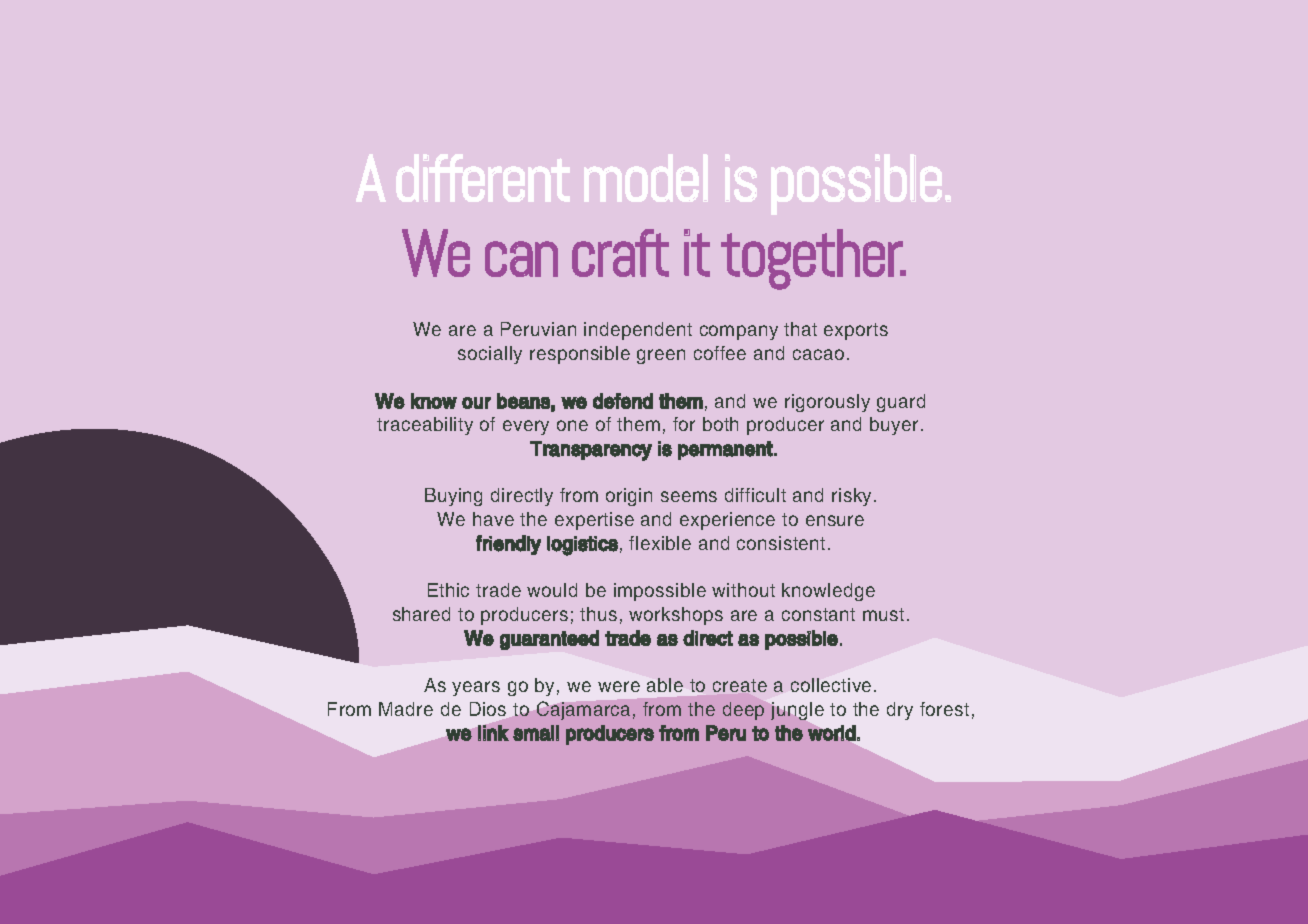 Image resolution: width=1308 pixels, height=924 pixels. What do you see at coordinates (812, 259) in the image?
I see `together` at bounding box center [812, 259].
